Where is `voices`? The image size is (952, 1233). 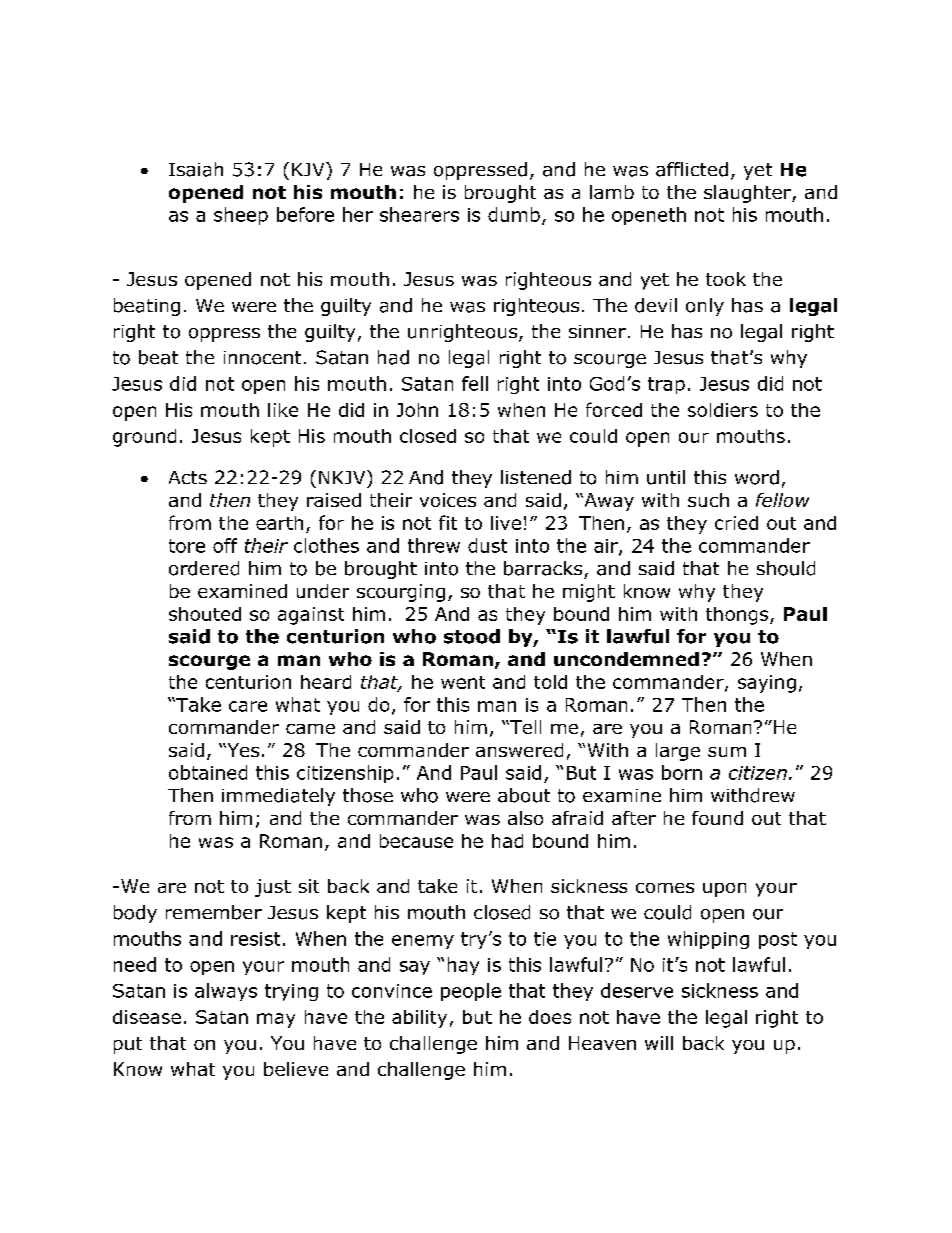 voices is located at coordinates (448, 500).
